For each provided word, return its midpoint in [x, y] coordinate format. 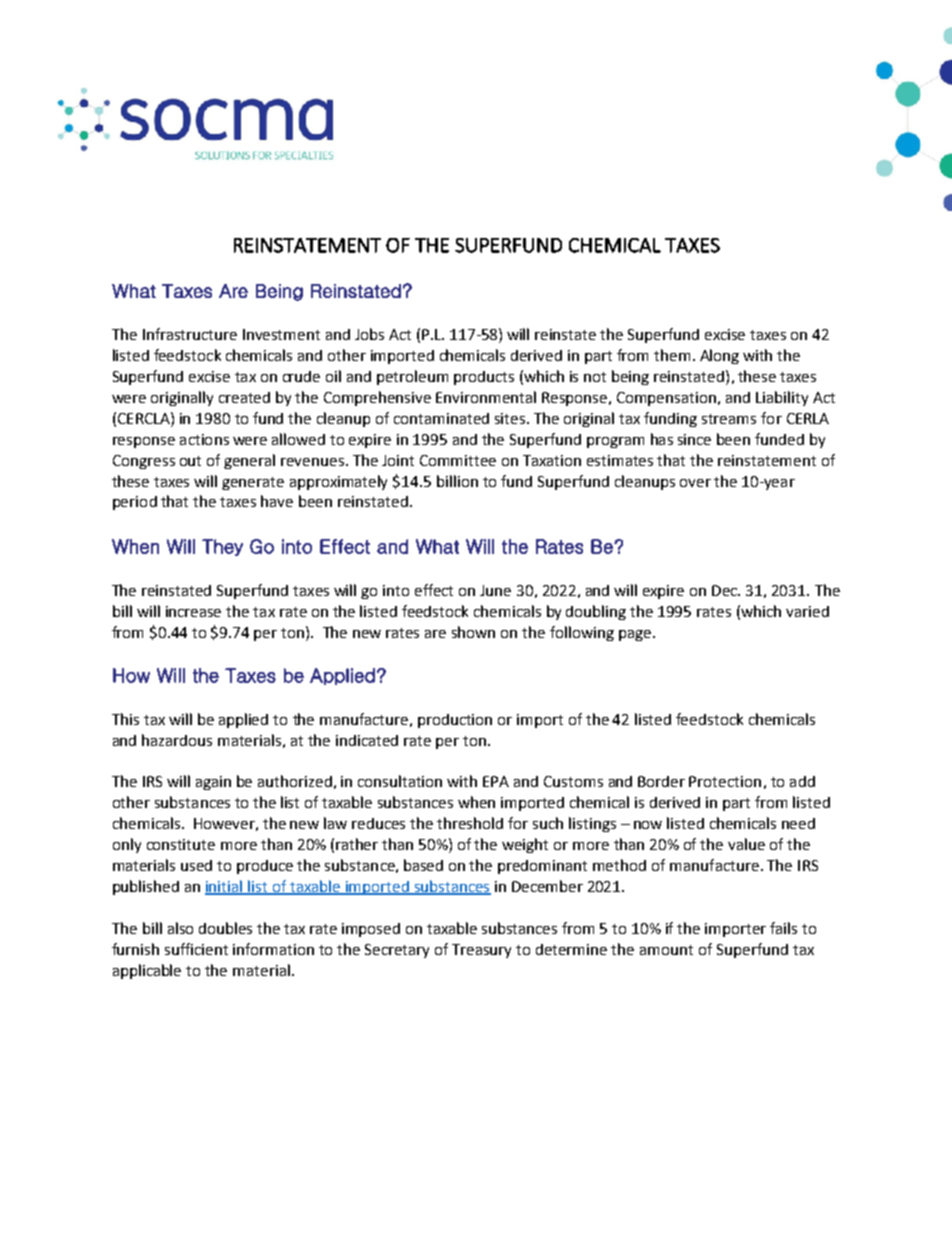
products [484, 378]
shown [473, 632]
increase [193, 611]
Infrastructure [190, 334]
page [636, 635]
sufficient [196, 949]
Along [719, 356]
